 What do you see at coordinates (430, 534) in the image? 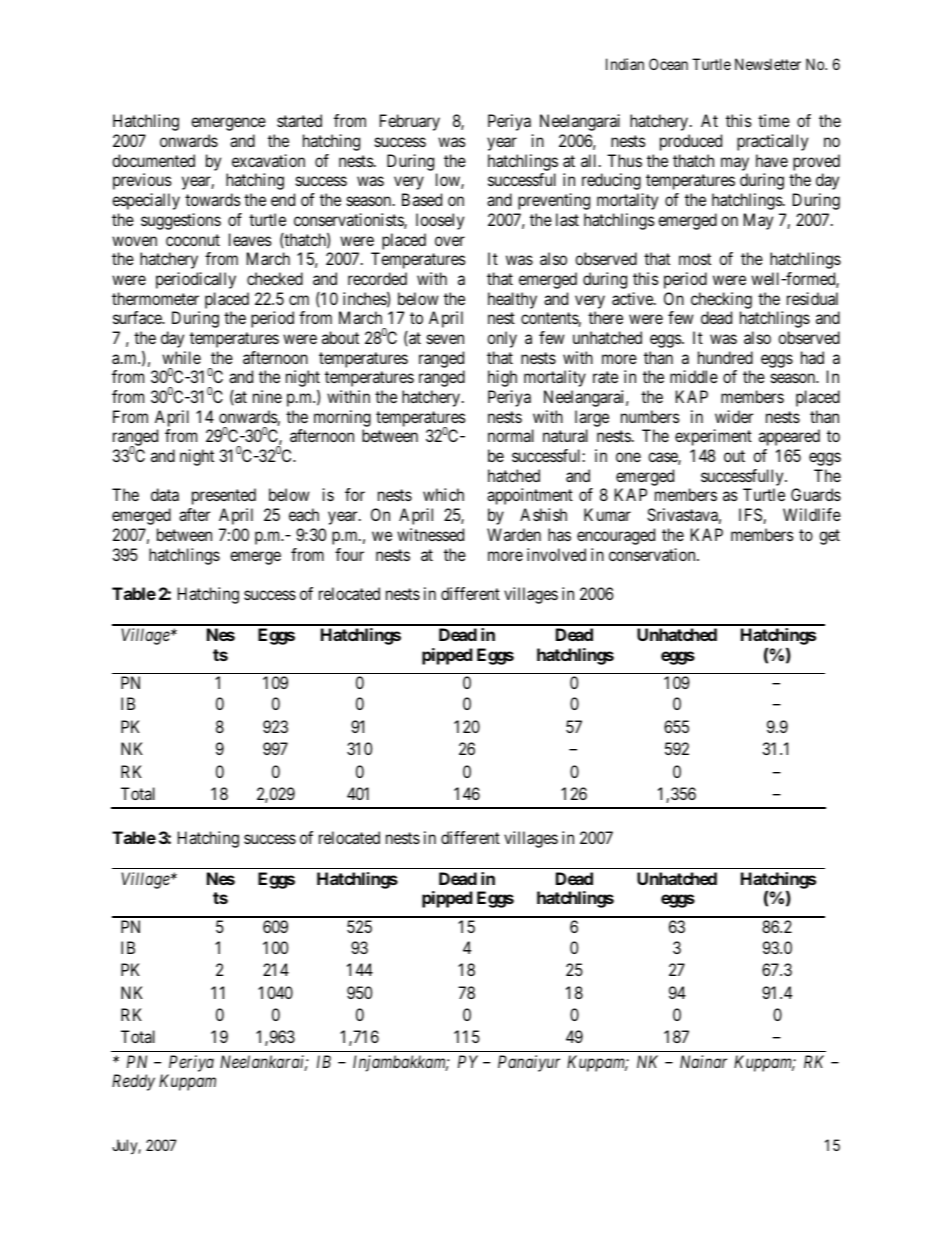
I see `witnessed` at bounding box center [430, 534].
